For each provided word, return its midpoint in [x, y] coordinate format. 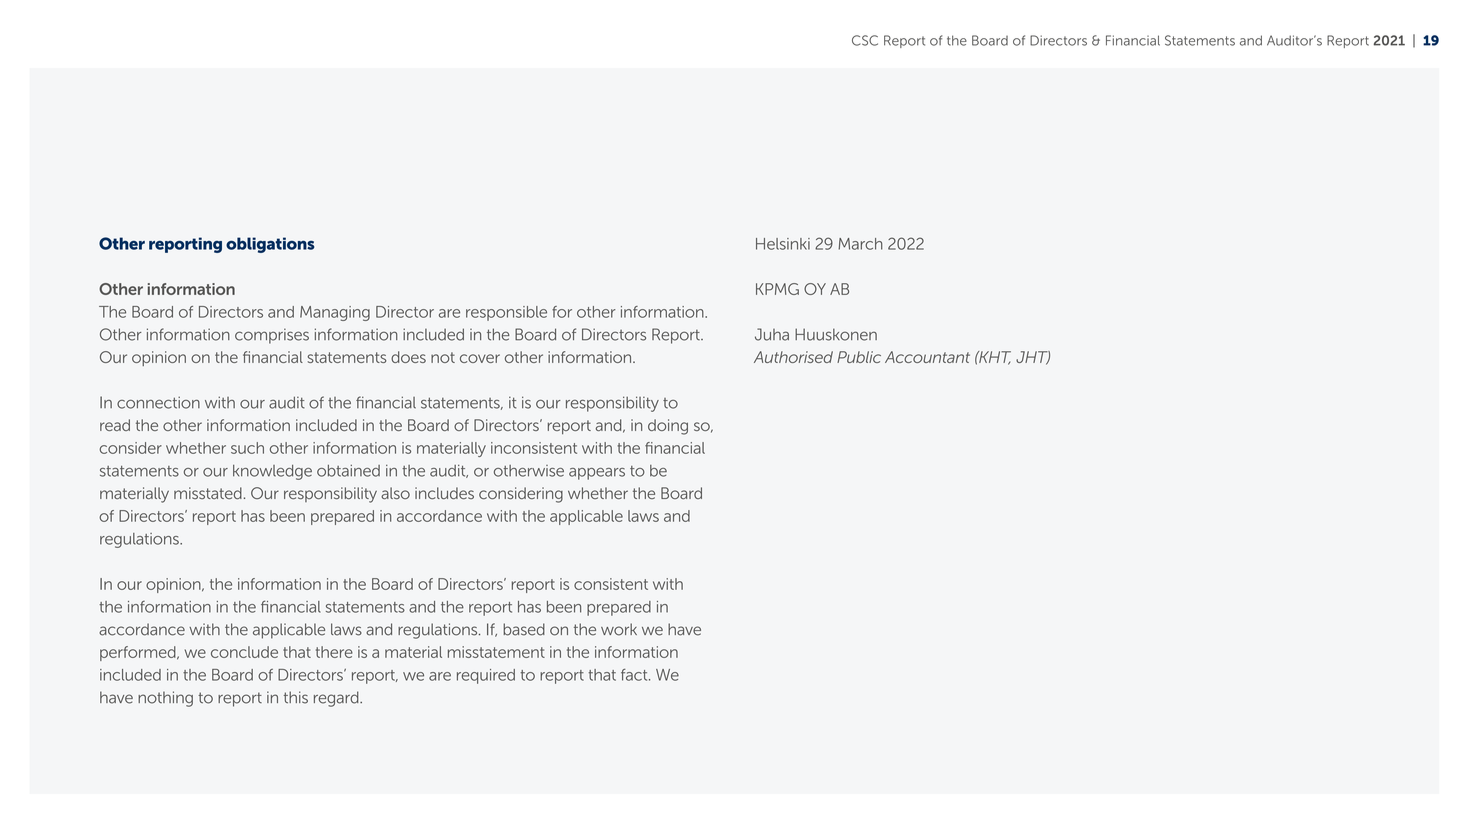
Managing [335, 313]
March [860, 244]
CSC [865, 40]
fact [635, 675]
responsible [506, 313]
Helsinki [783, 244]
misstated [208, 493]
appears [597, 474]
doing [668, 427]
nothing [165, 699]
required [486, 676]
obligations [270, 245]
